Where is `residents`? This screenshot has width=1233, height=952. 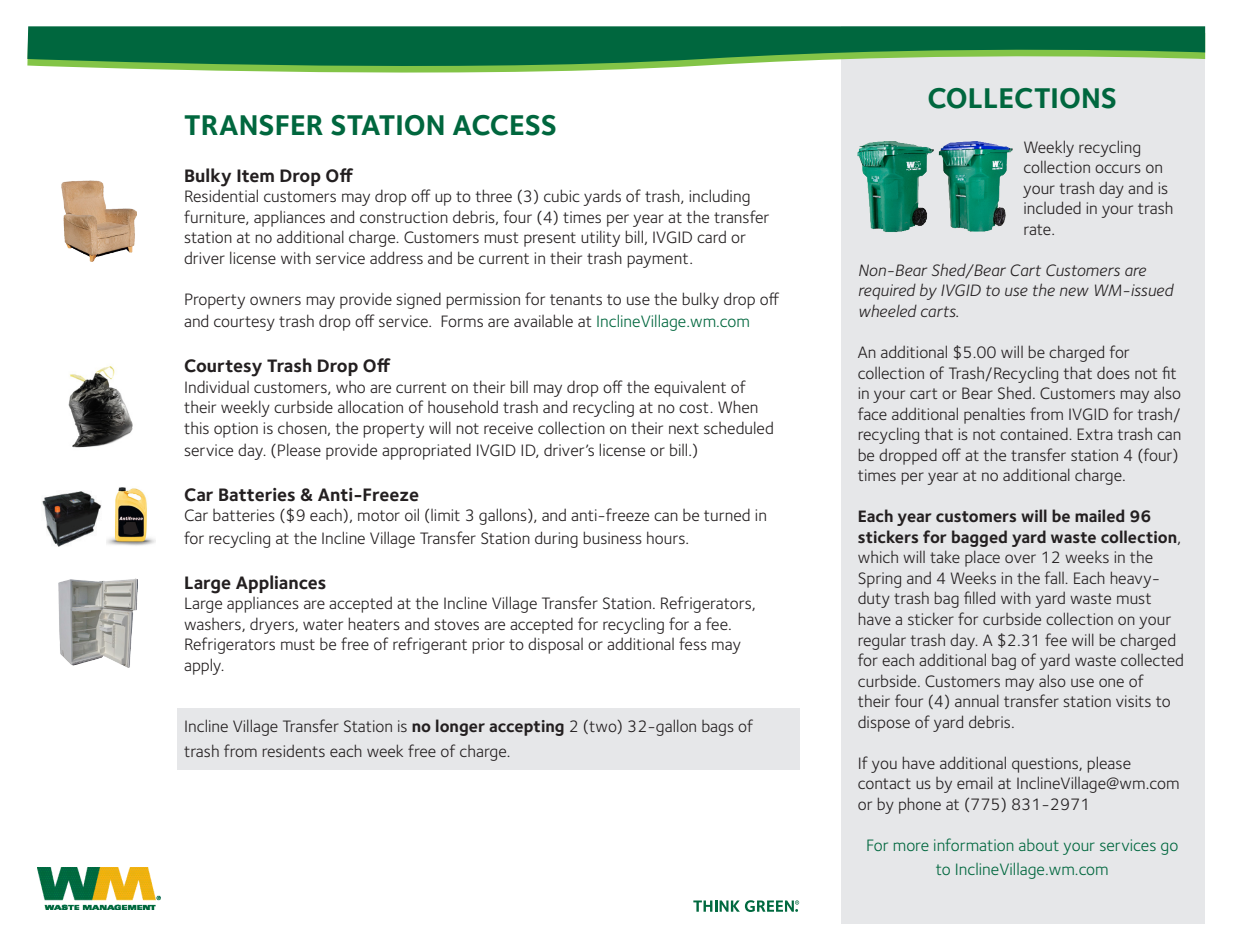 residents is located at coordinates (294, 751).
